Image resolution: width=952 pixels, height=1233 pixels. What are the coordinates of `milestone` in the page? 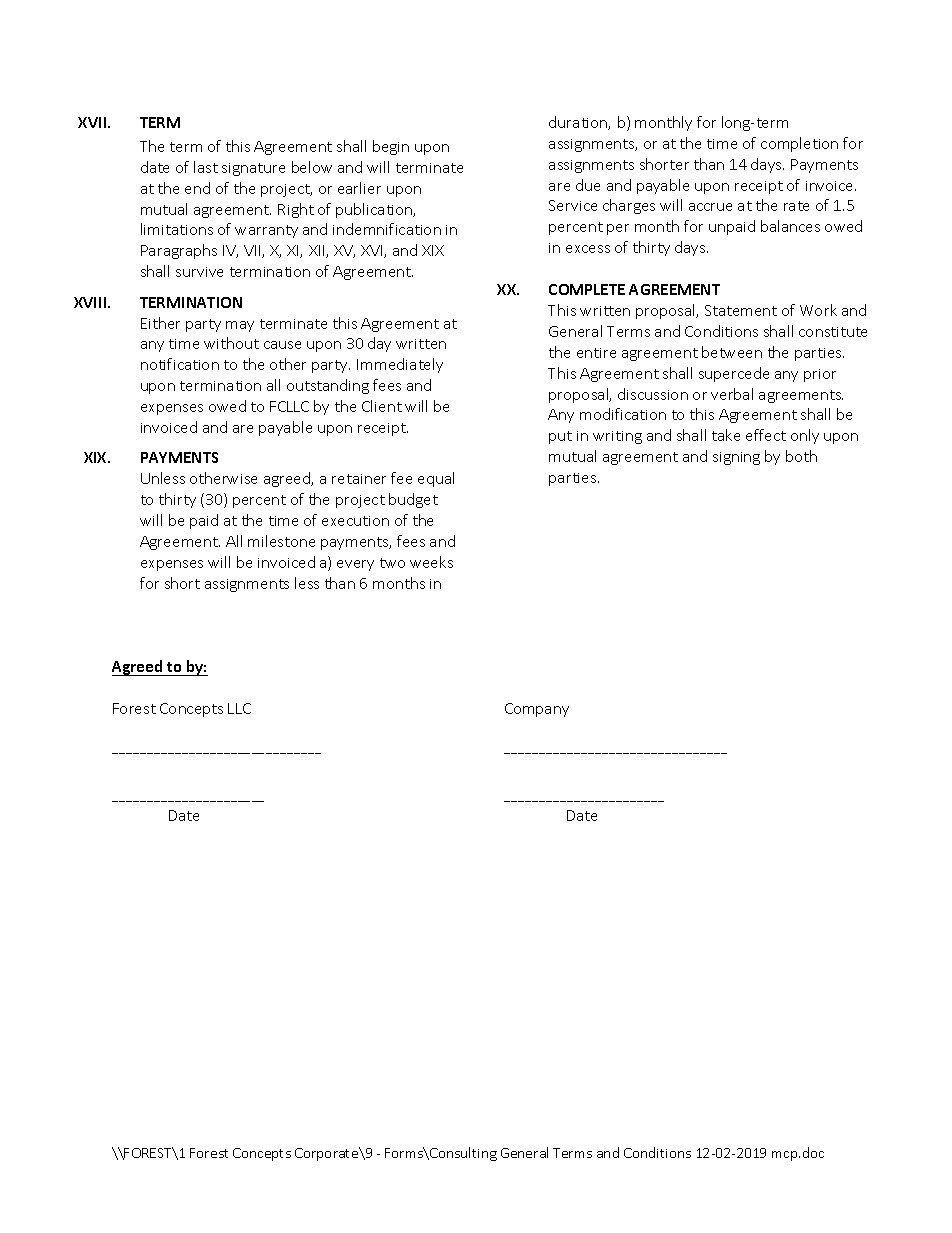 It's located at (281, 541).
